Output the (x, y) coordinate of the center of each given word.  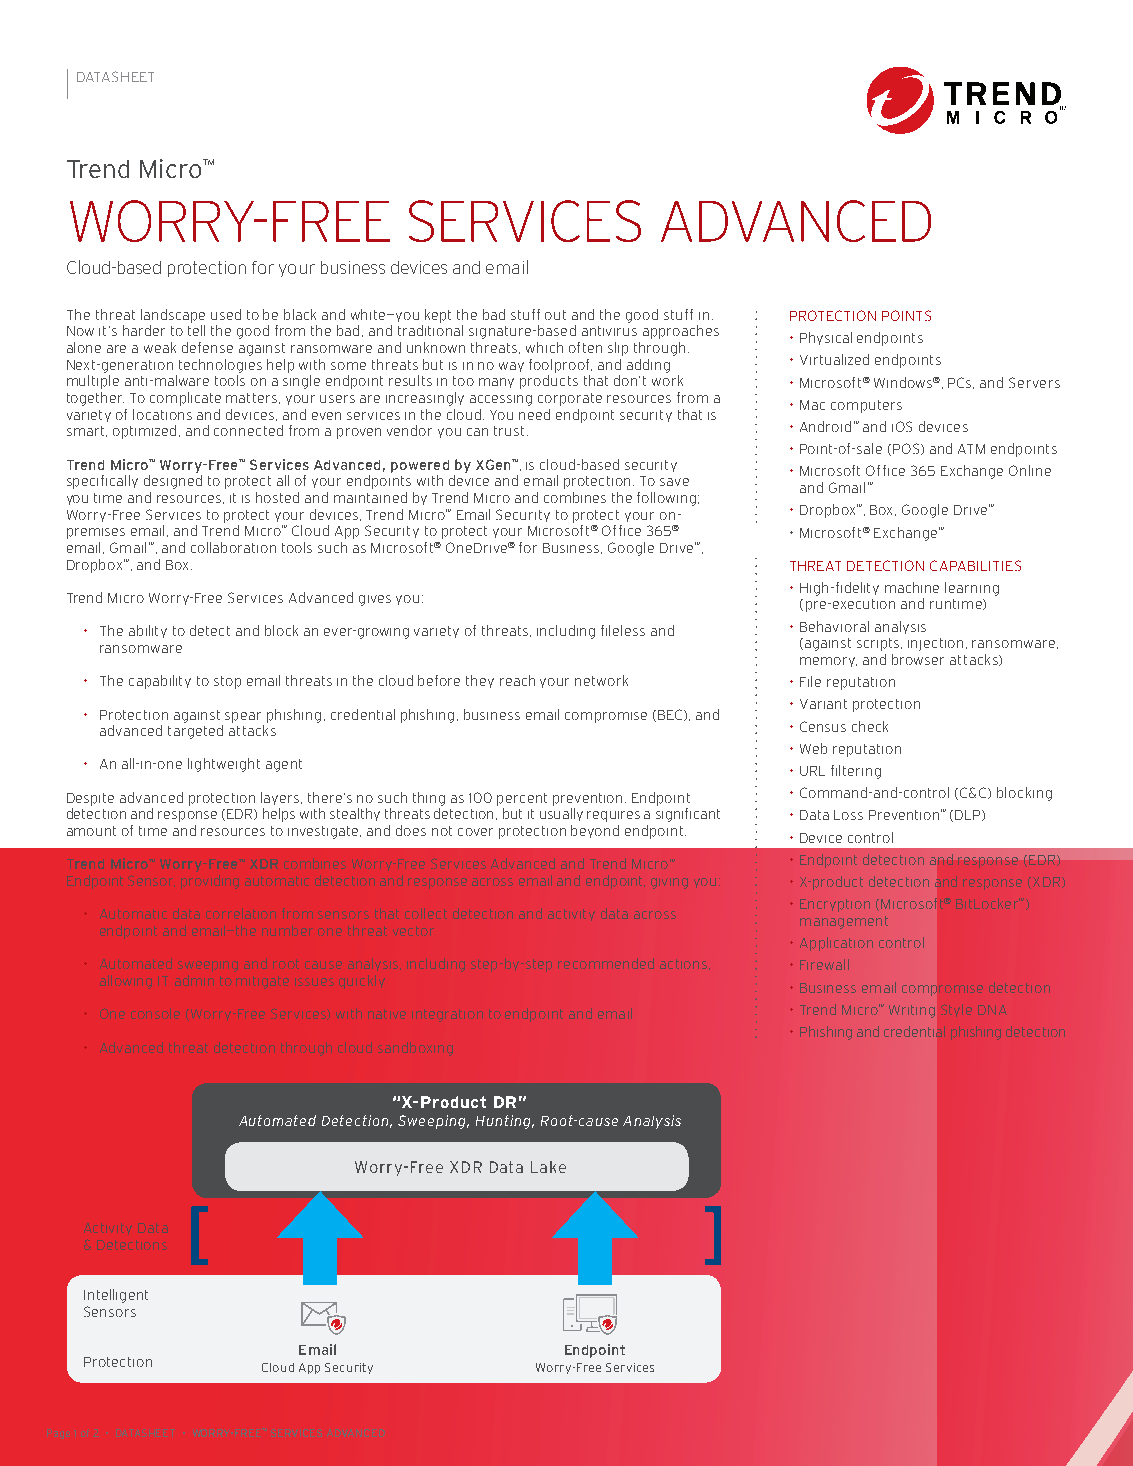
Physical (826, 338)
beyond (595, 831)
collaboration (233, 547)
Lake (548, 1167)
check (870, 726)
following (666, 499)
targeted (195, 732)
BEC (671, 715)
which (544, 347)
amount (91, 831)
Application (836, 944)
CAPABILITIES (975, 565)
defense (207, 347)
